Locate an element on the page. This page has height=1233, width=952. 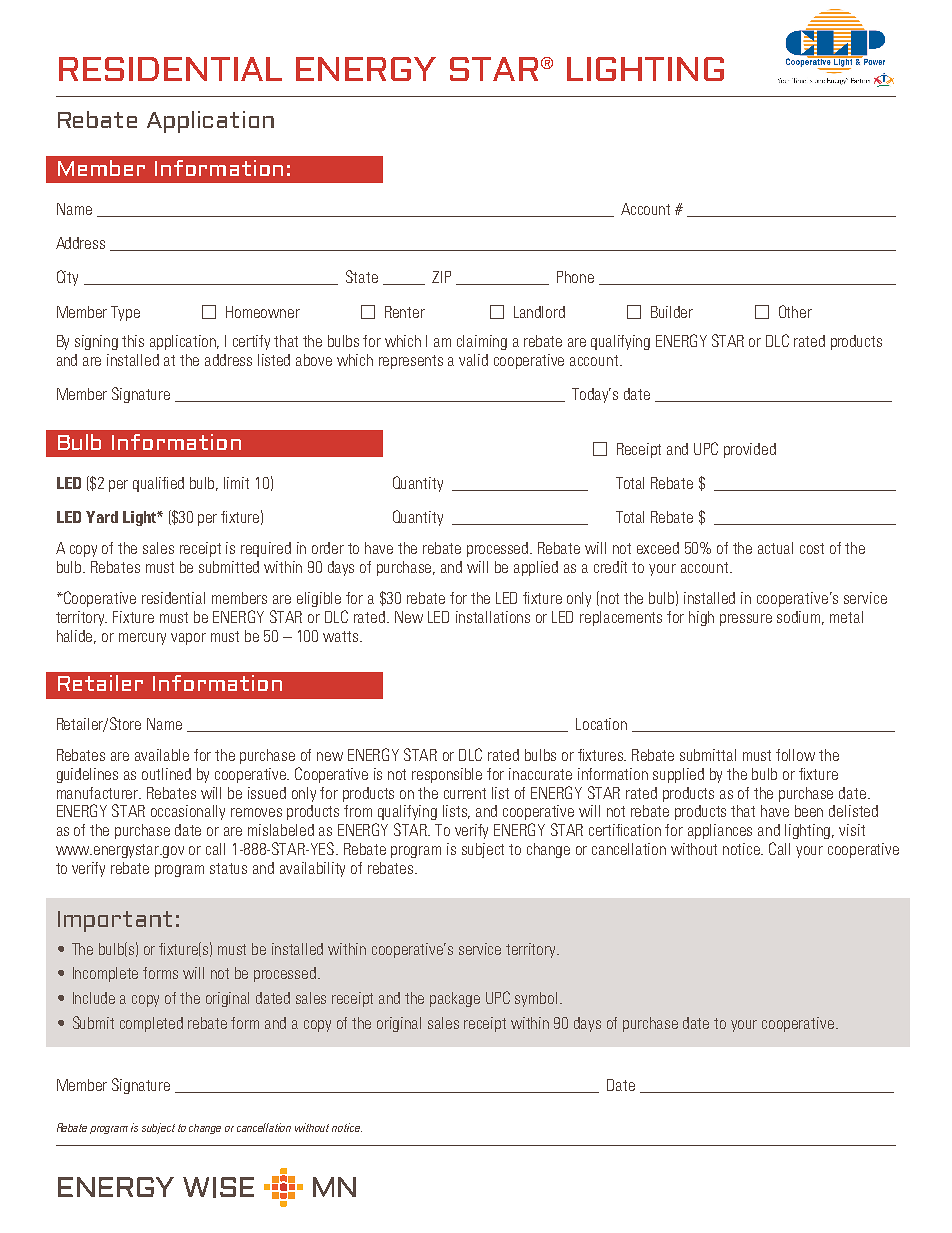
package is located at coordinates (455, 999).
